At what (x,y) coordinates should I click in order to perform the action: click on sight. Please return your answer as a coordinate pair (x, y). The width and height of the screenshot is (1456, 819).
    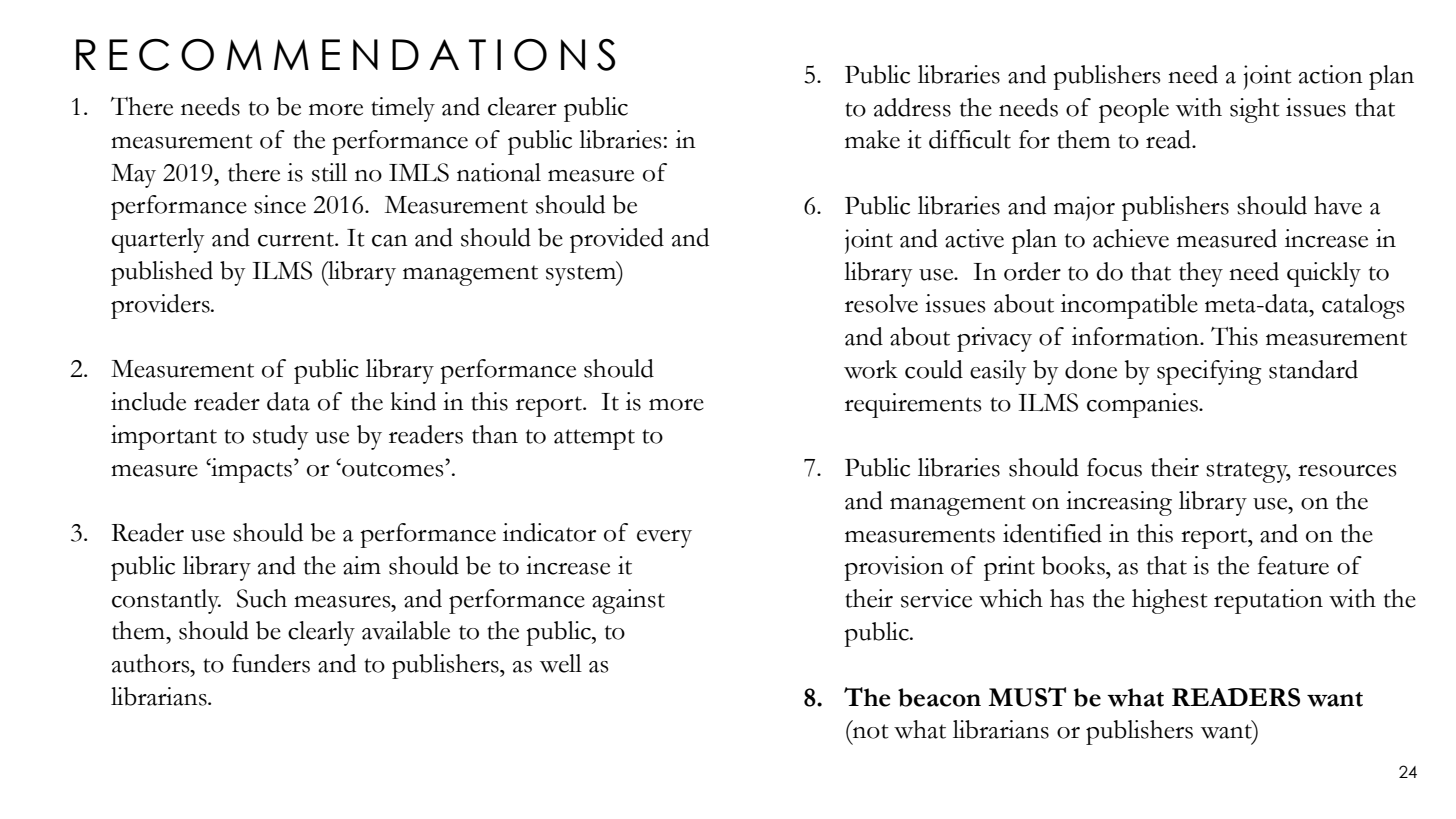
    Looking at the image, I should click on (1255, 110).
